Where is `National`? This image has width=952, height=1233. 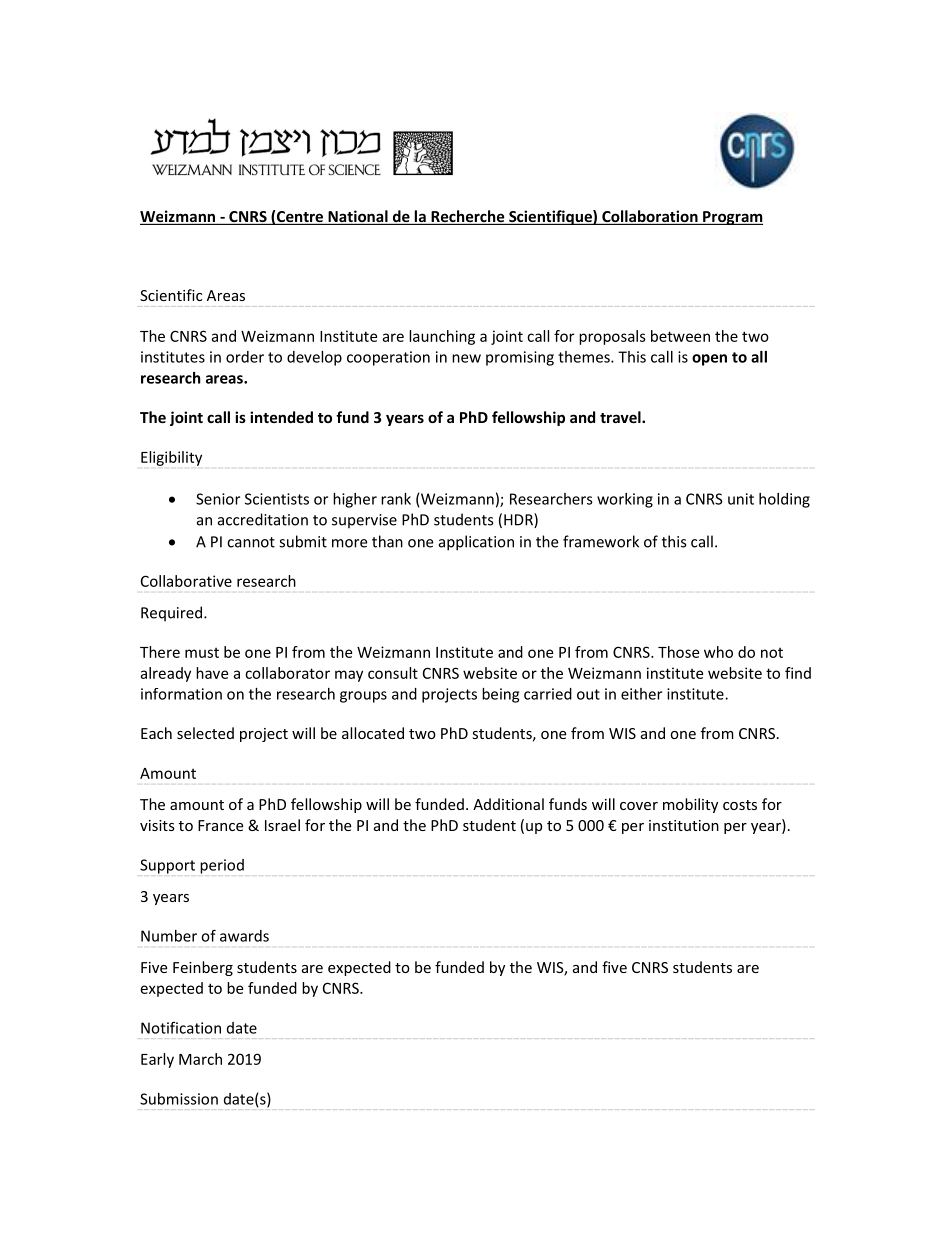
National is located at coordinates (358, 217).
